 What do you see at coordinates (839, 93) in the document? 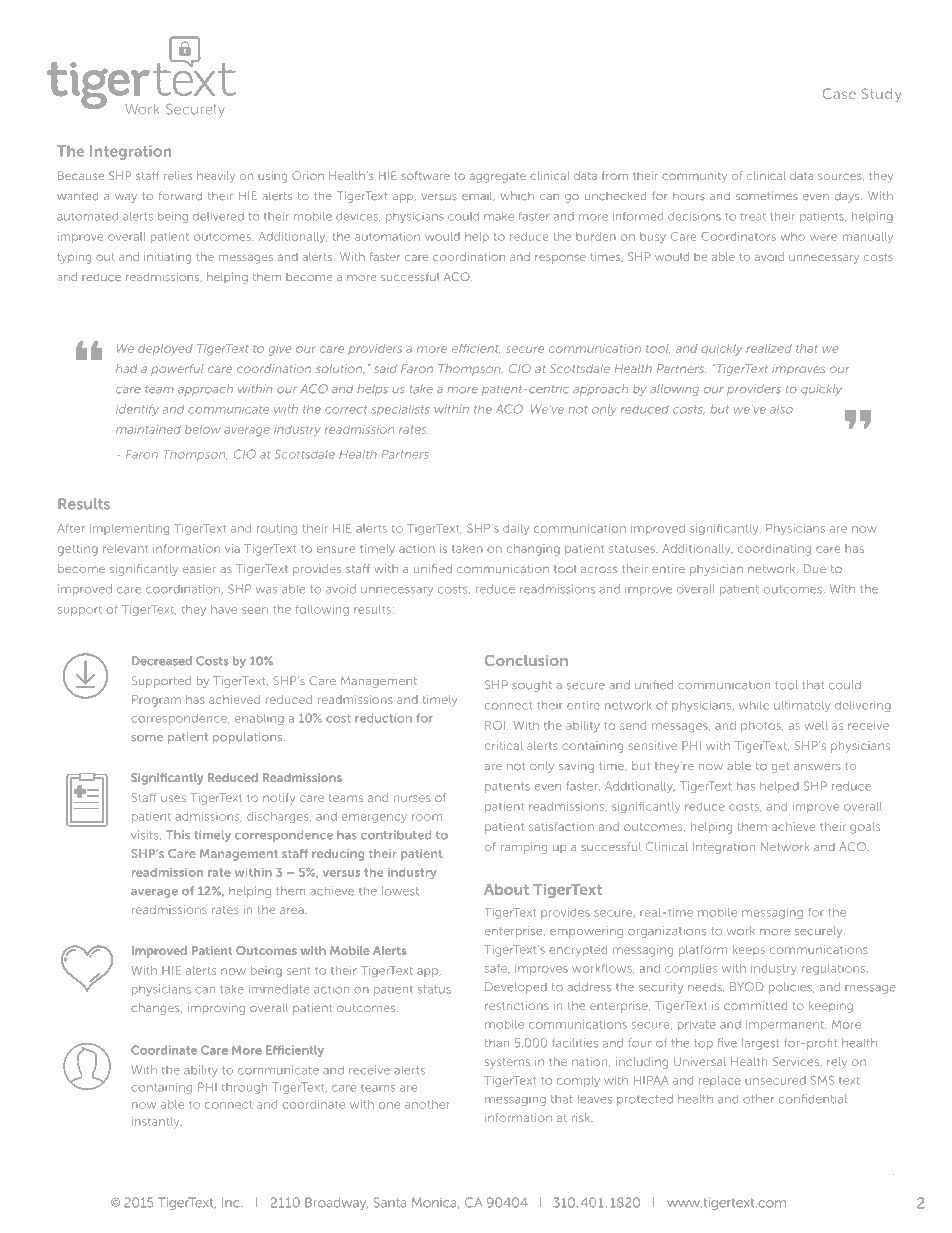
I see `Case` at bounding box center [839, 93].
